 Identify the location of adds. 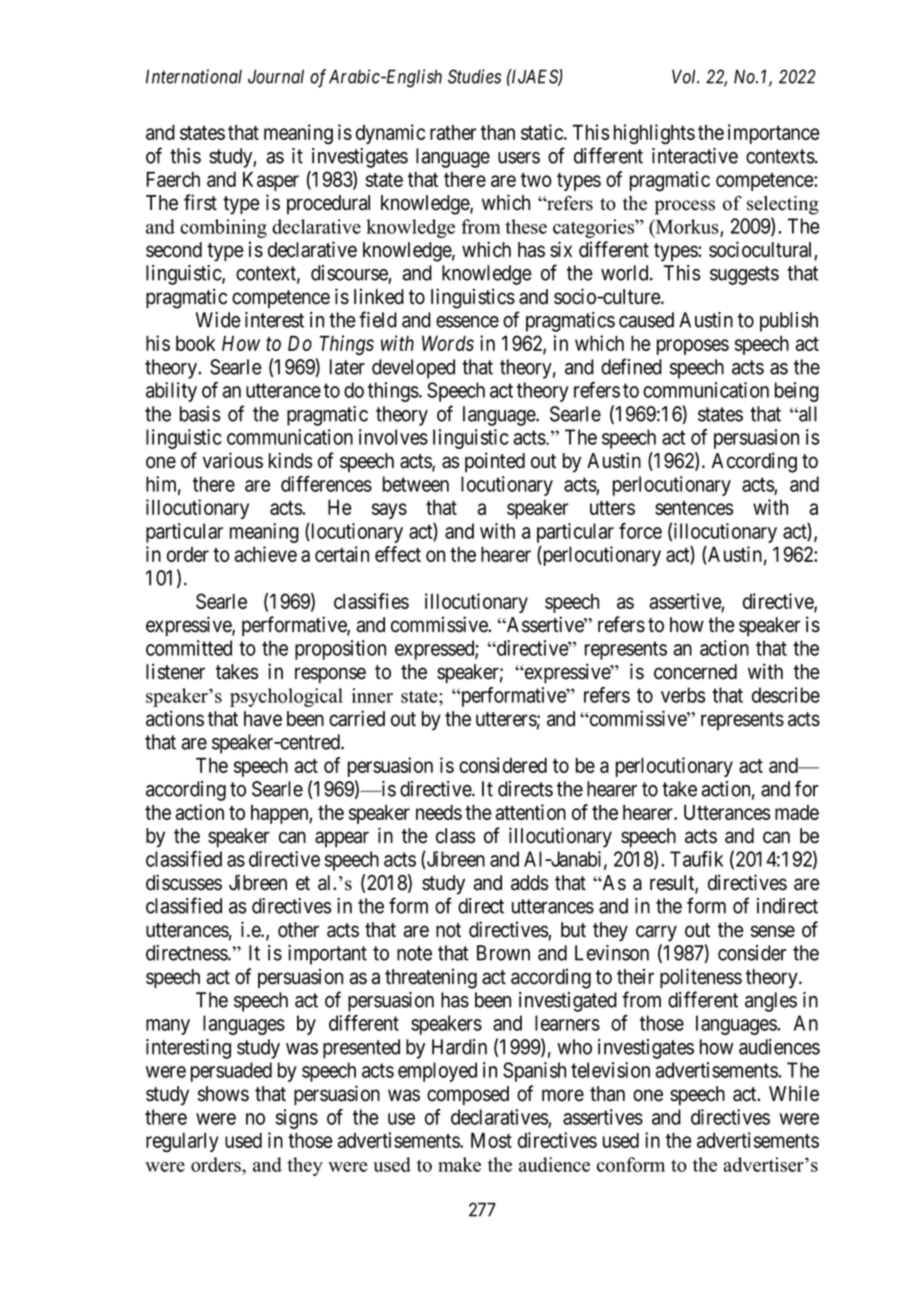
(529, 883).
